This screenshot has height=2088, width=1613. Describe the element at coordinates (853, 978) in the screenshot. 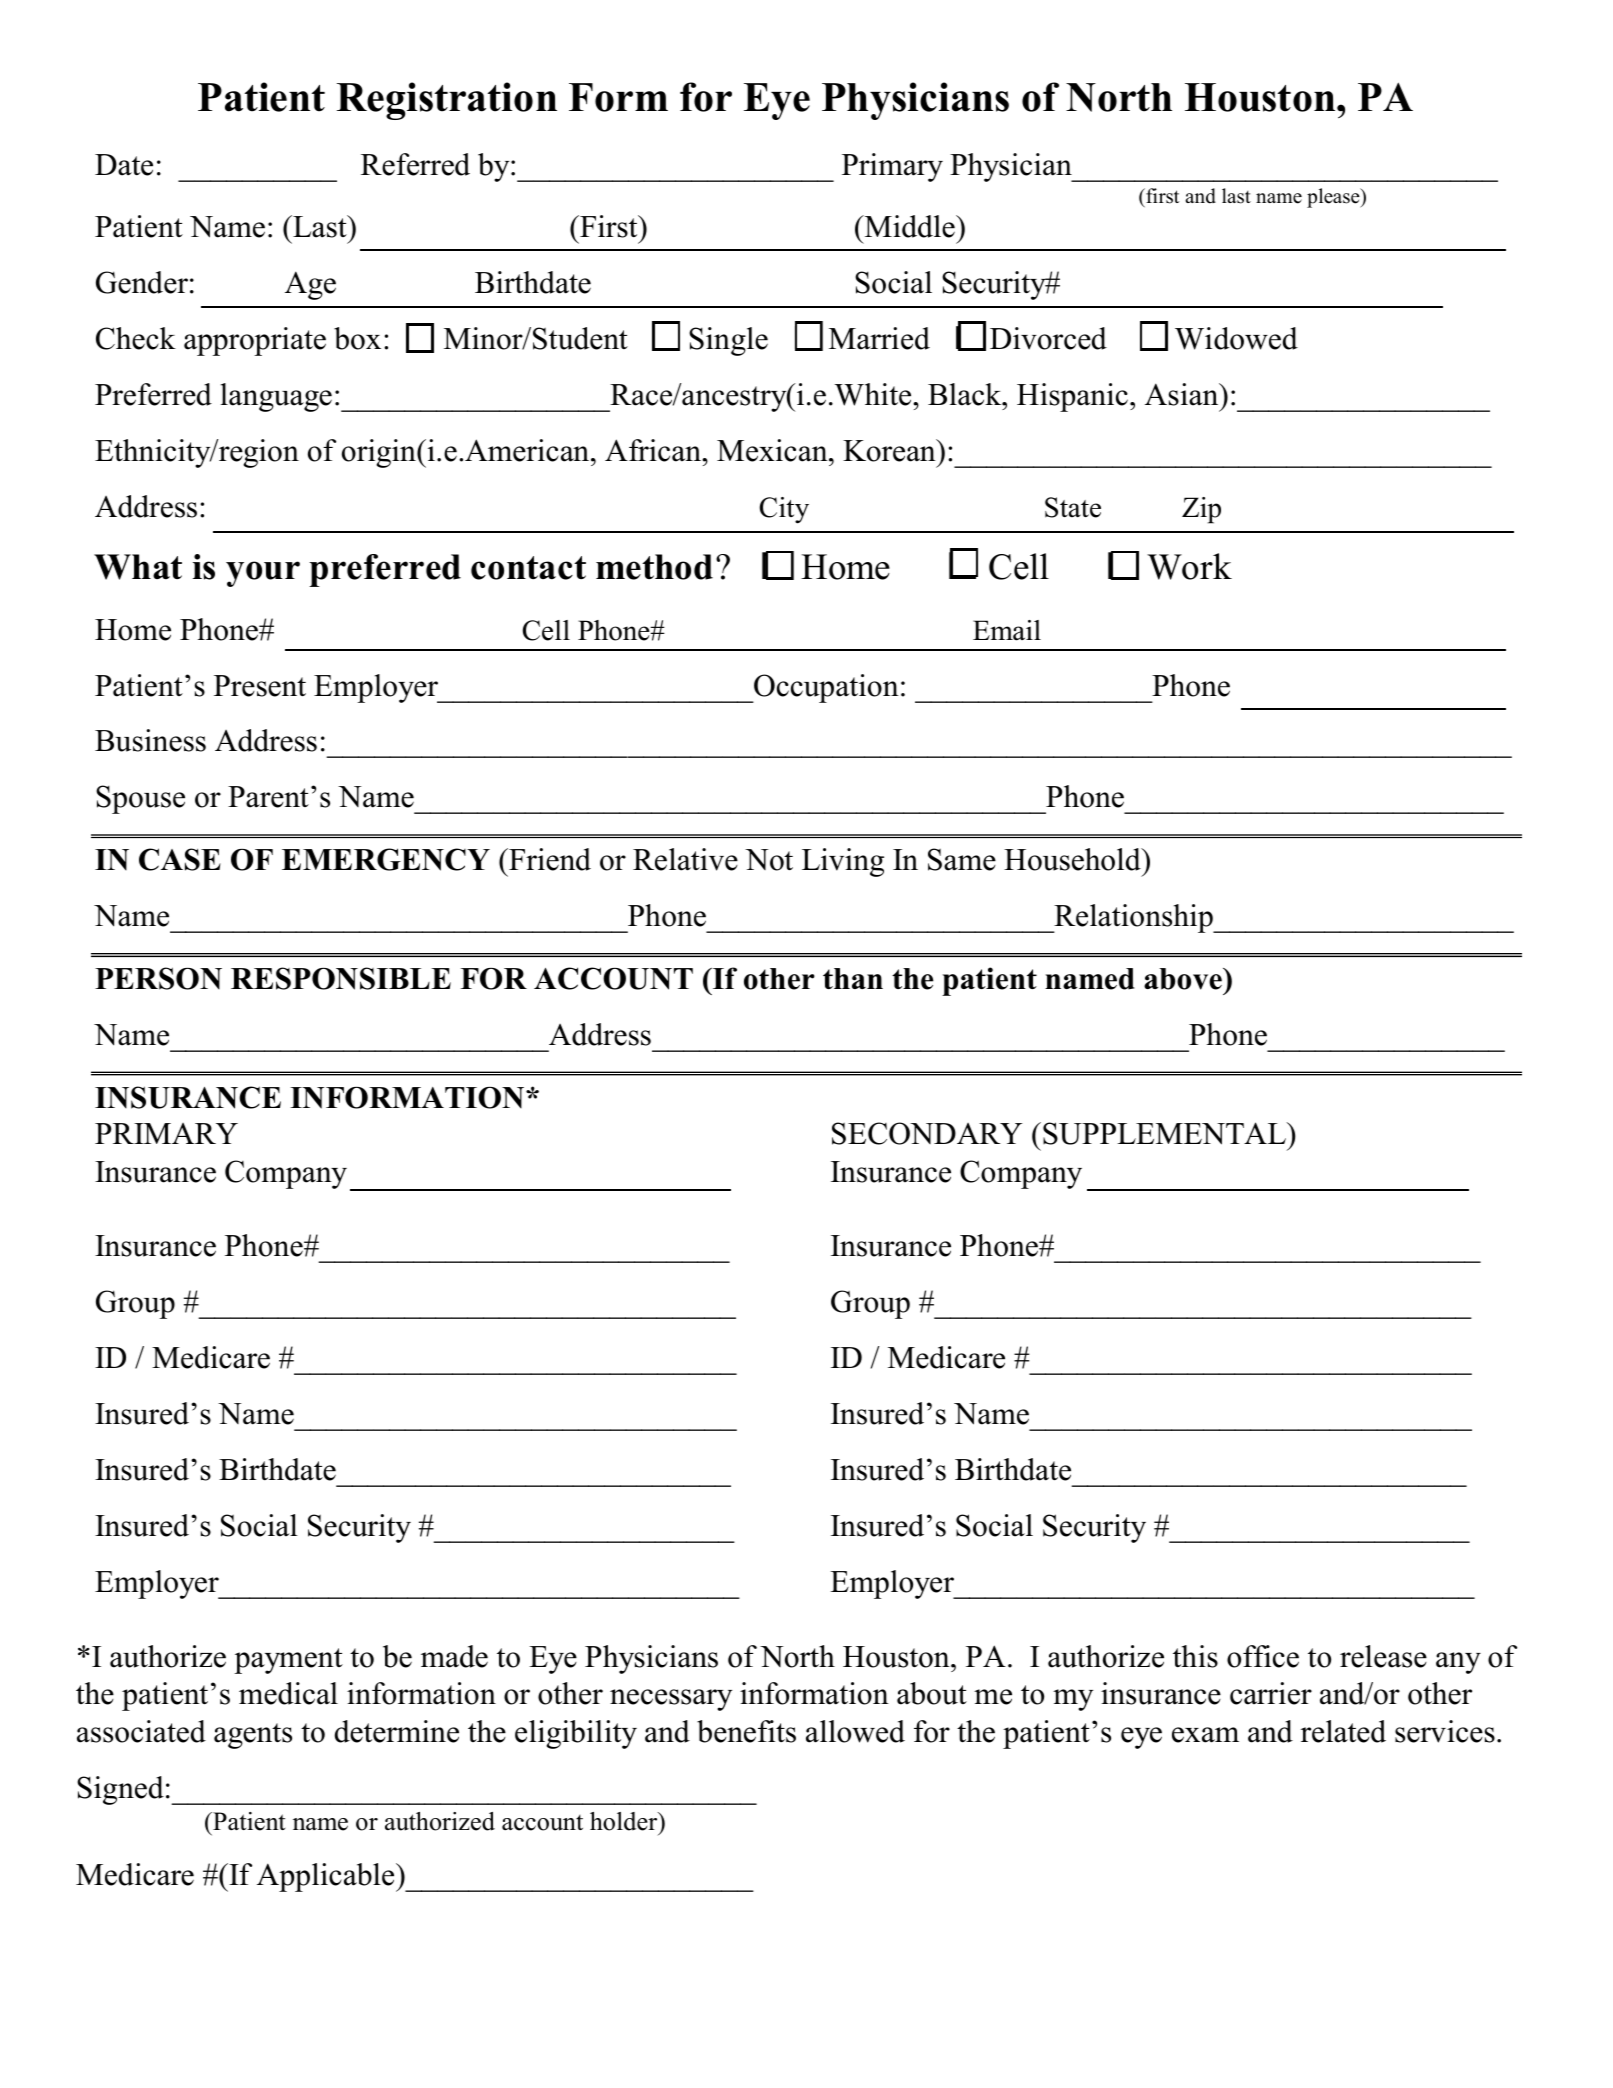

I see `than` at that location.
